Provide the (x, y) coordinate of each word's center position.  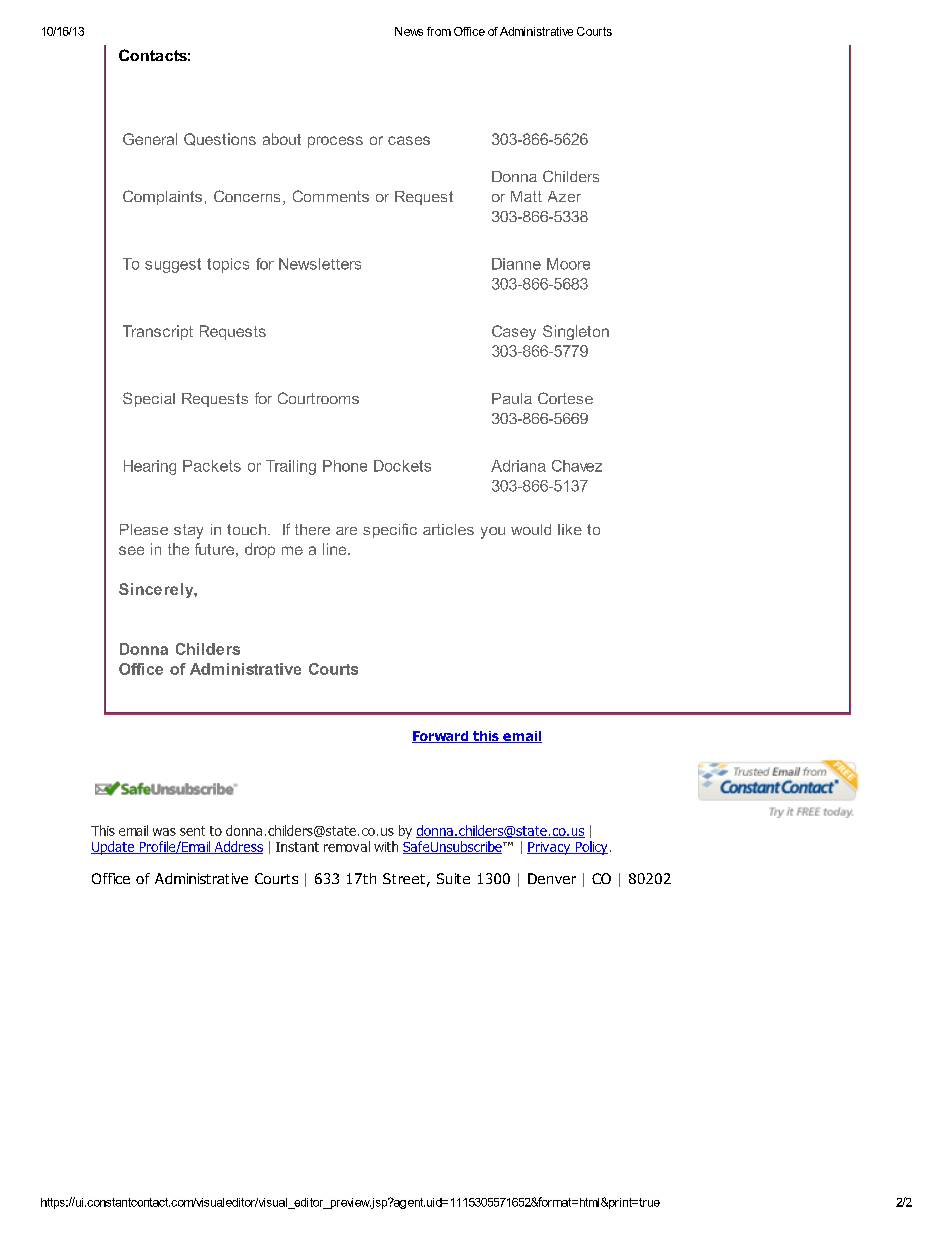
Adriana (518, 466)
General (150, 139)
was (164, 832)
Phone (345, 466)
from (439, 31)
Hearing (150, 467)
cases (409, 140)
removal (347, 846)
